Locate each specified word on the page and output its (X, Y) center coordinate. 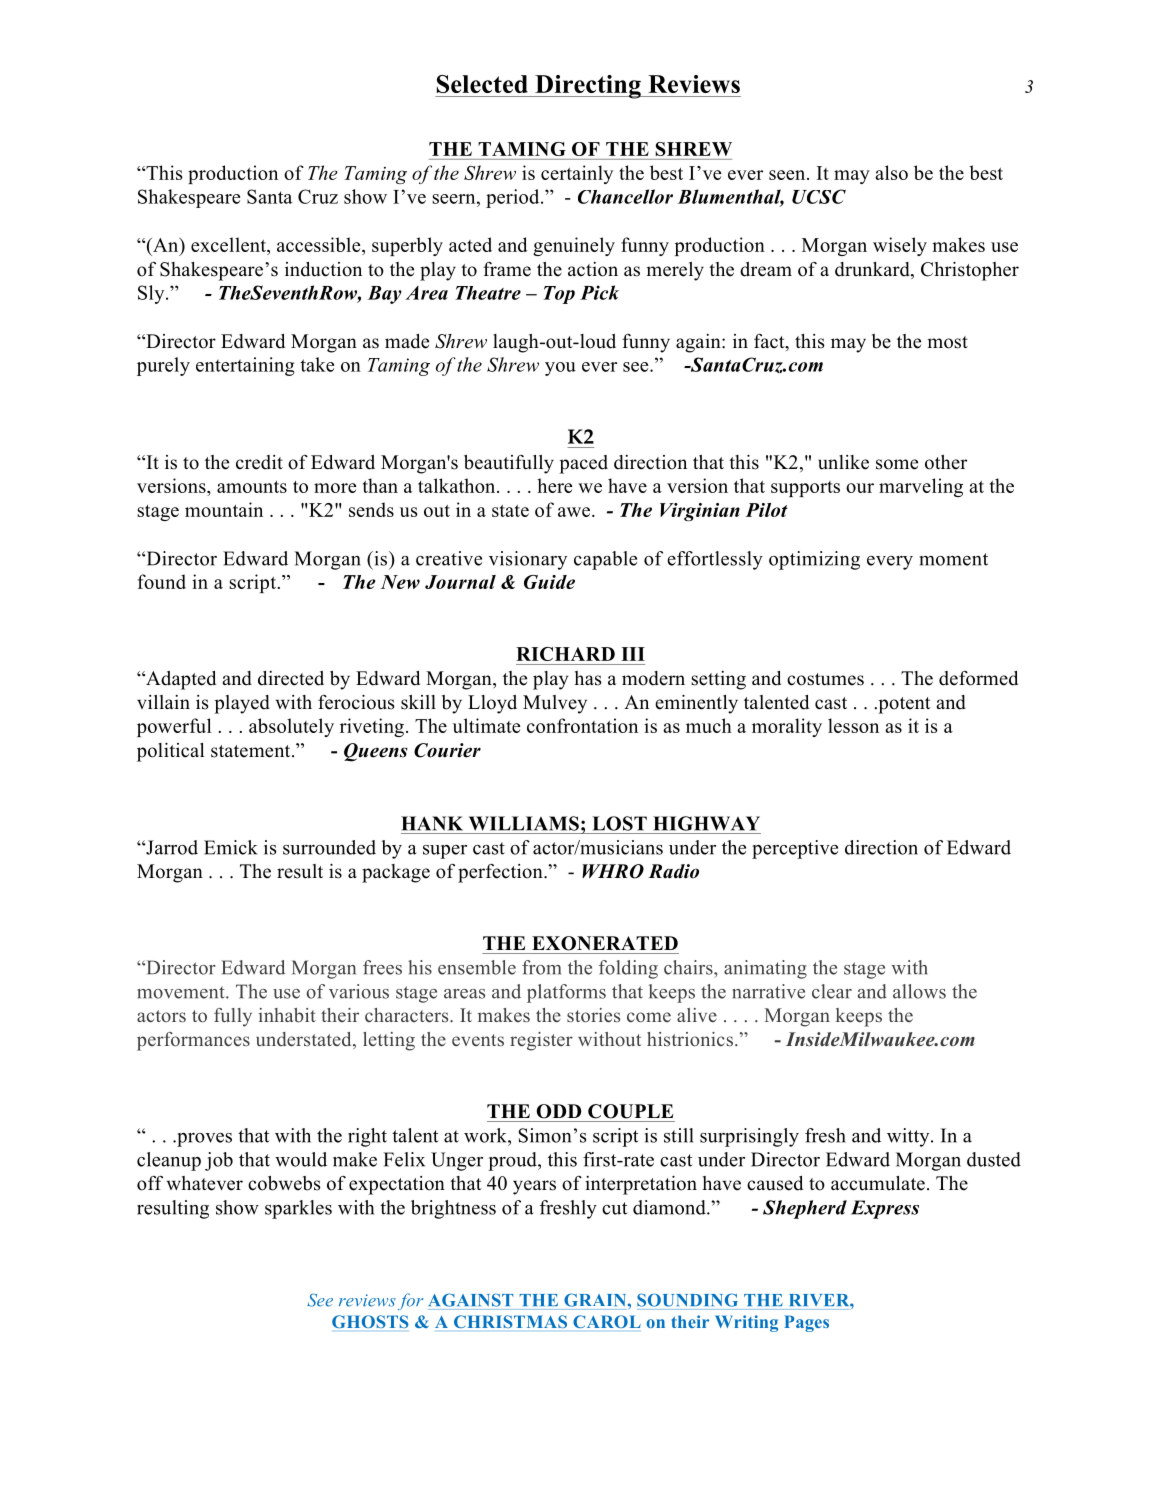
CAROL (607, 1321)
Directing (588, 87)
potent (903, 705)
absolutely (291, 727)
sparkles (298, 1209)
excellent (229, 246)
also (891, 172)
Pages (806, 1323)
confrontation (582, 725)
